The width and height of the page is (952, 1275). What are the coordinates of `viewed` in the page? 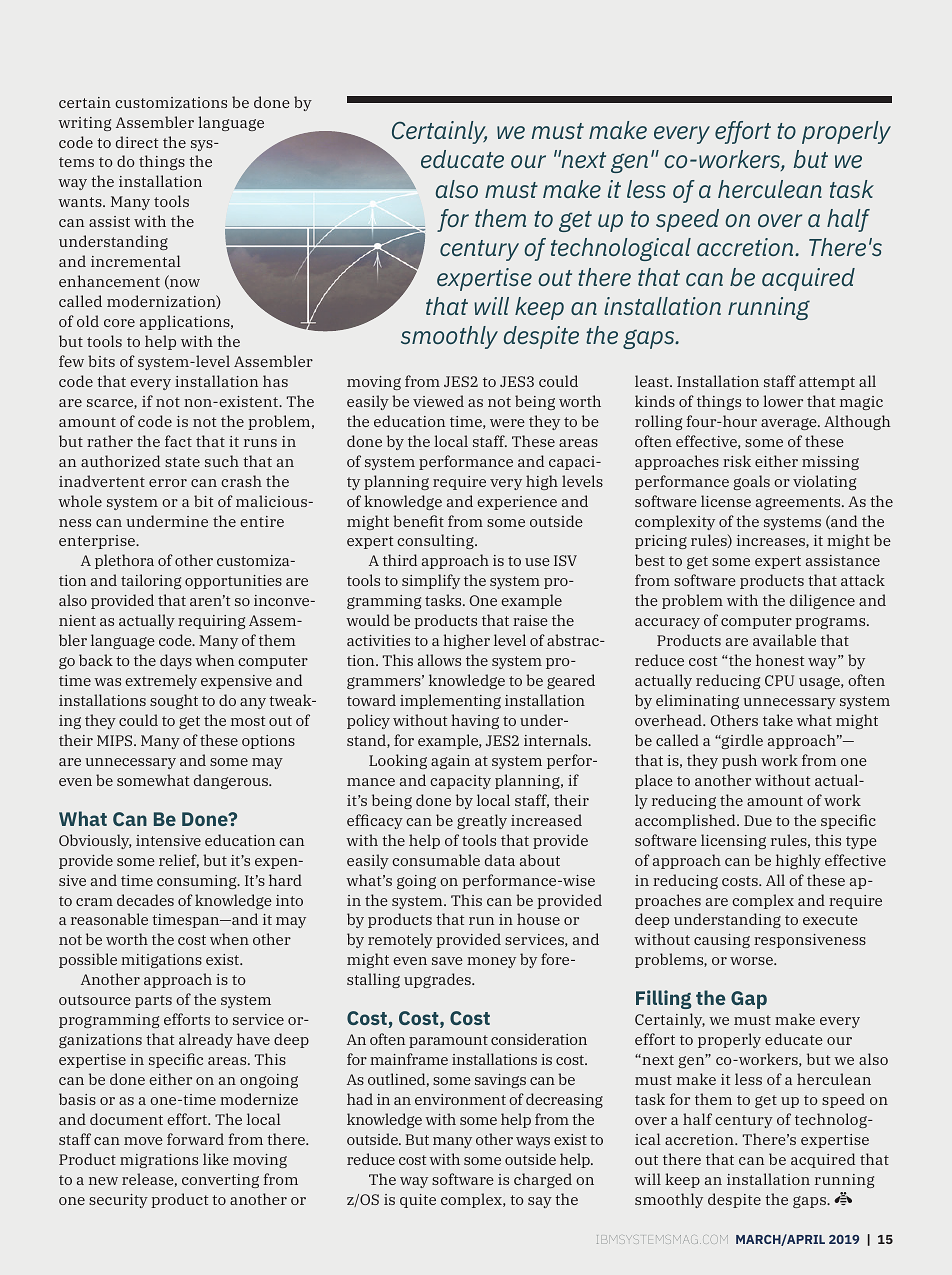 It's located at (438, 401).
